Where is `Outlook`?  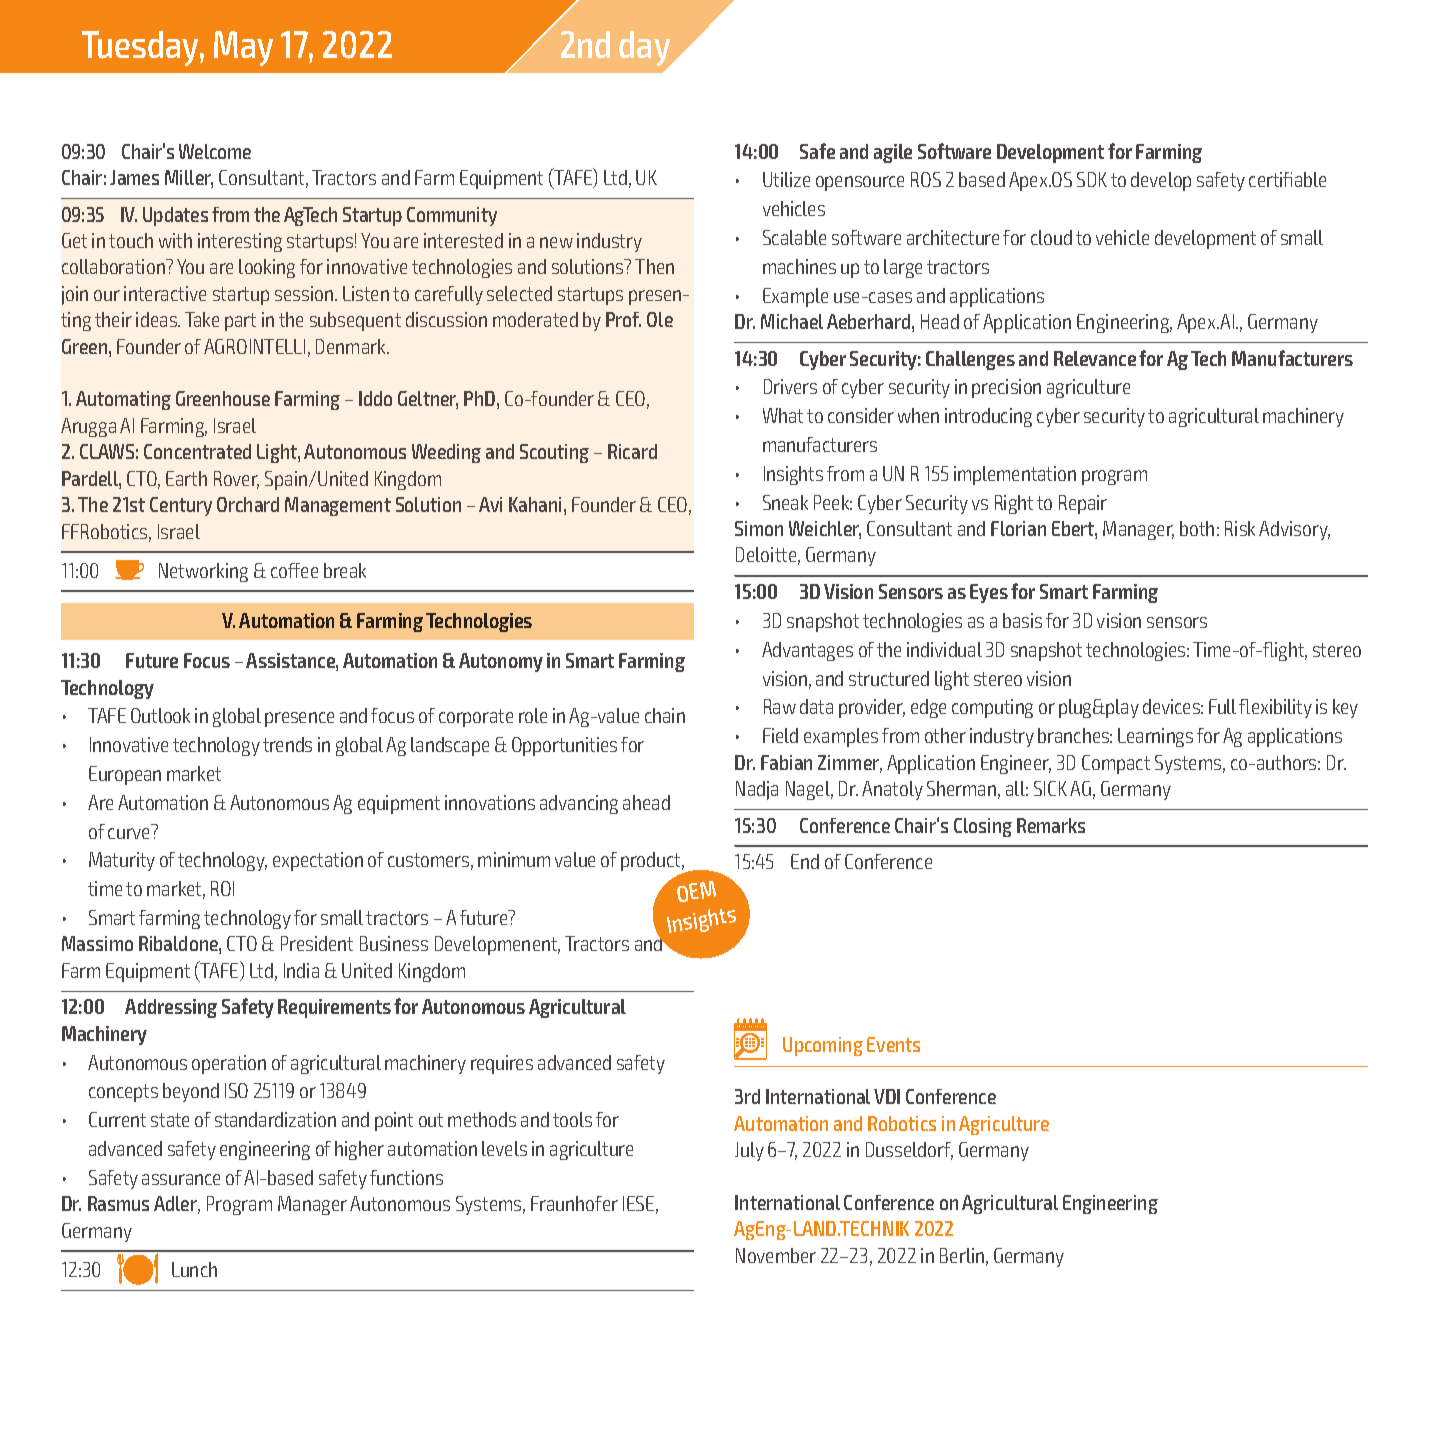 Outlook is located at coordinates (160, 715).
